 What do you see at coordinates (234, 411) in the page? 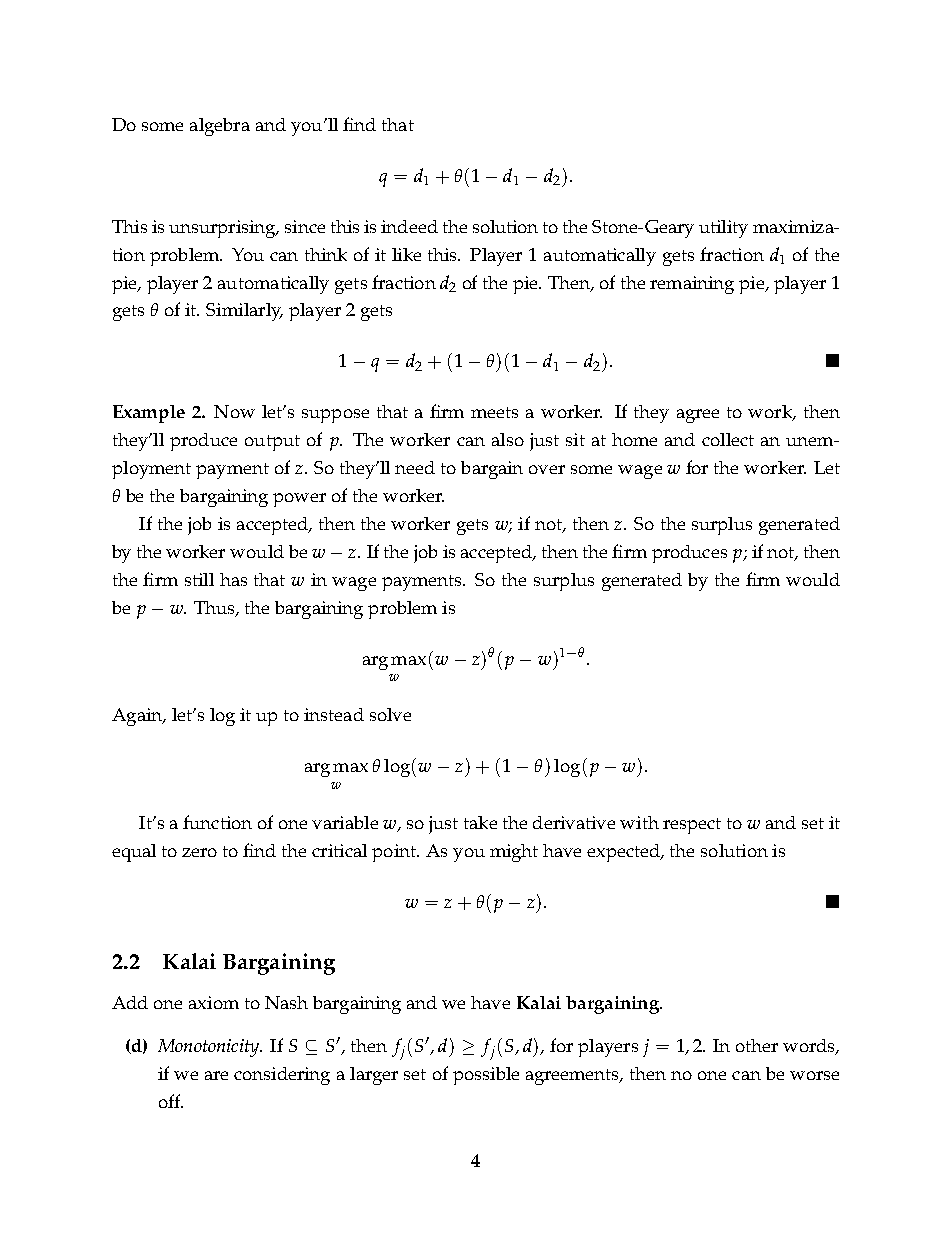
I see `Now` at bounding box center [234, 411].
